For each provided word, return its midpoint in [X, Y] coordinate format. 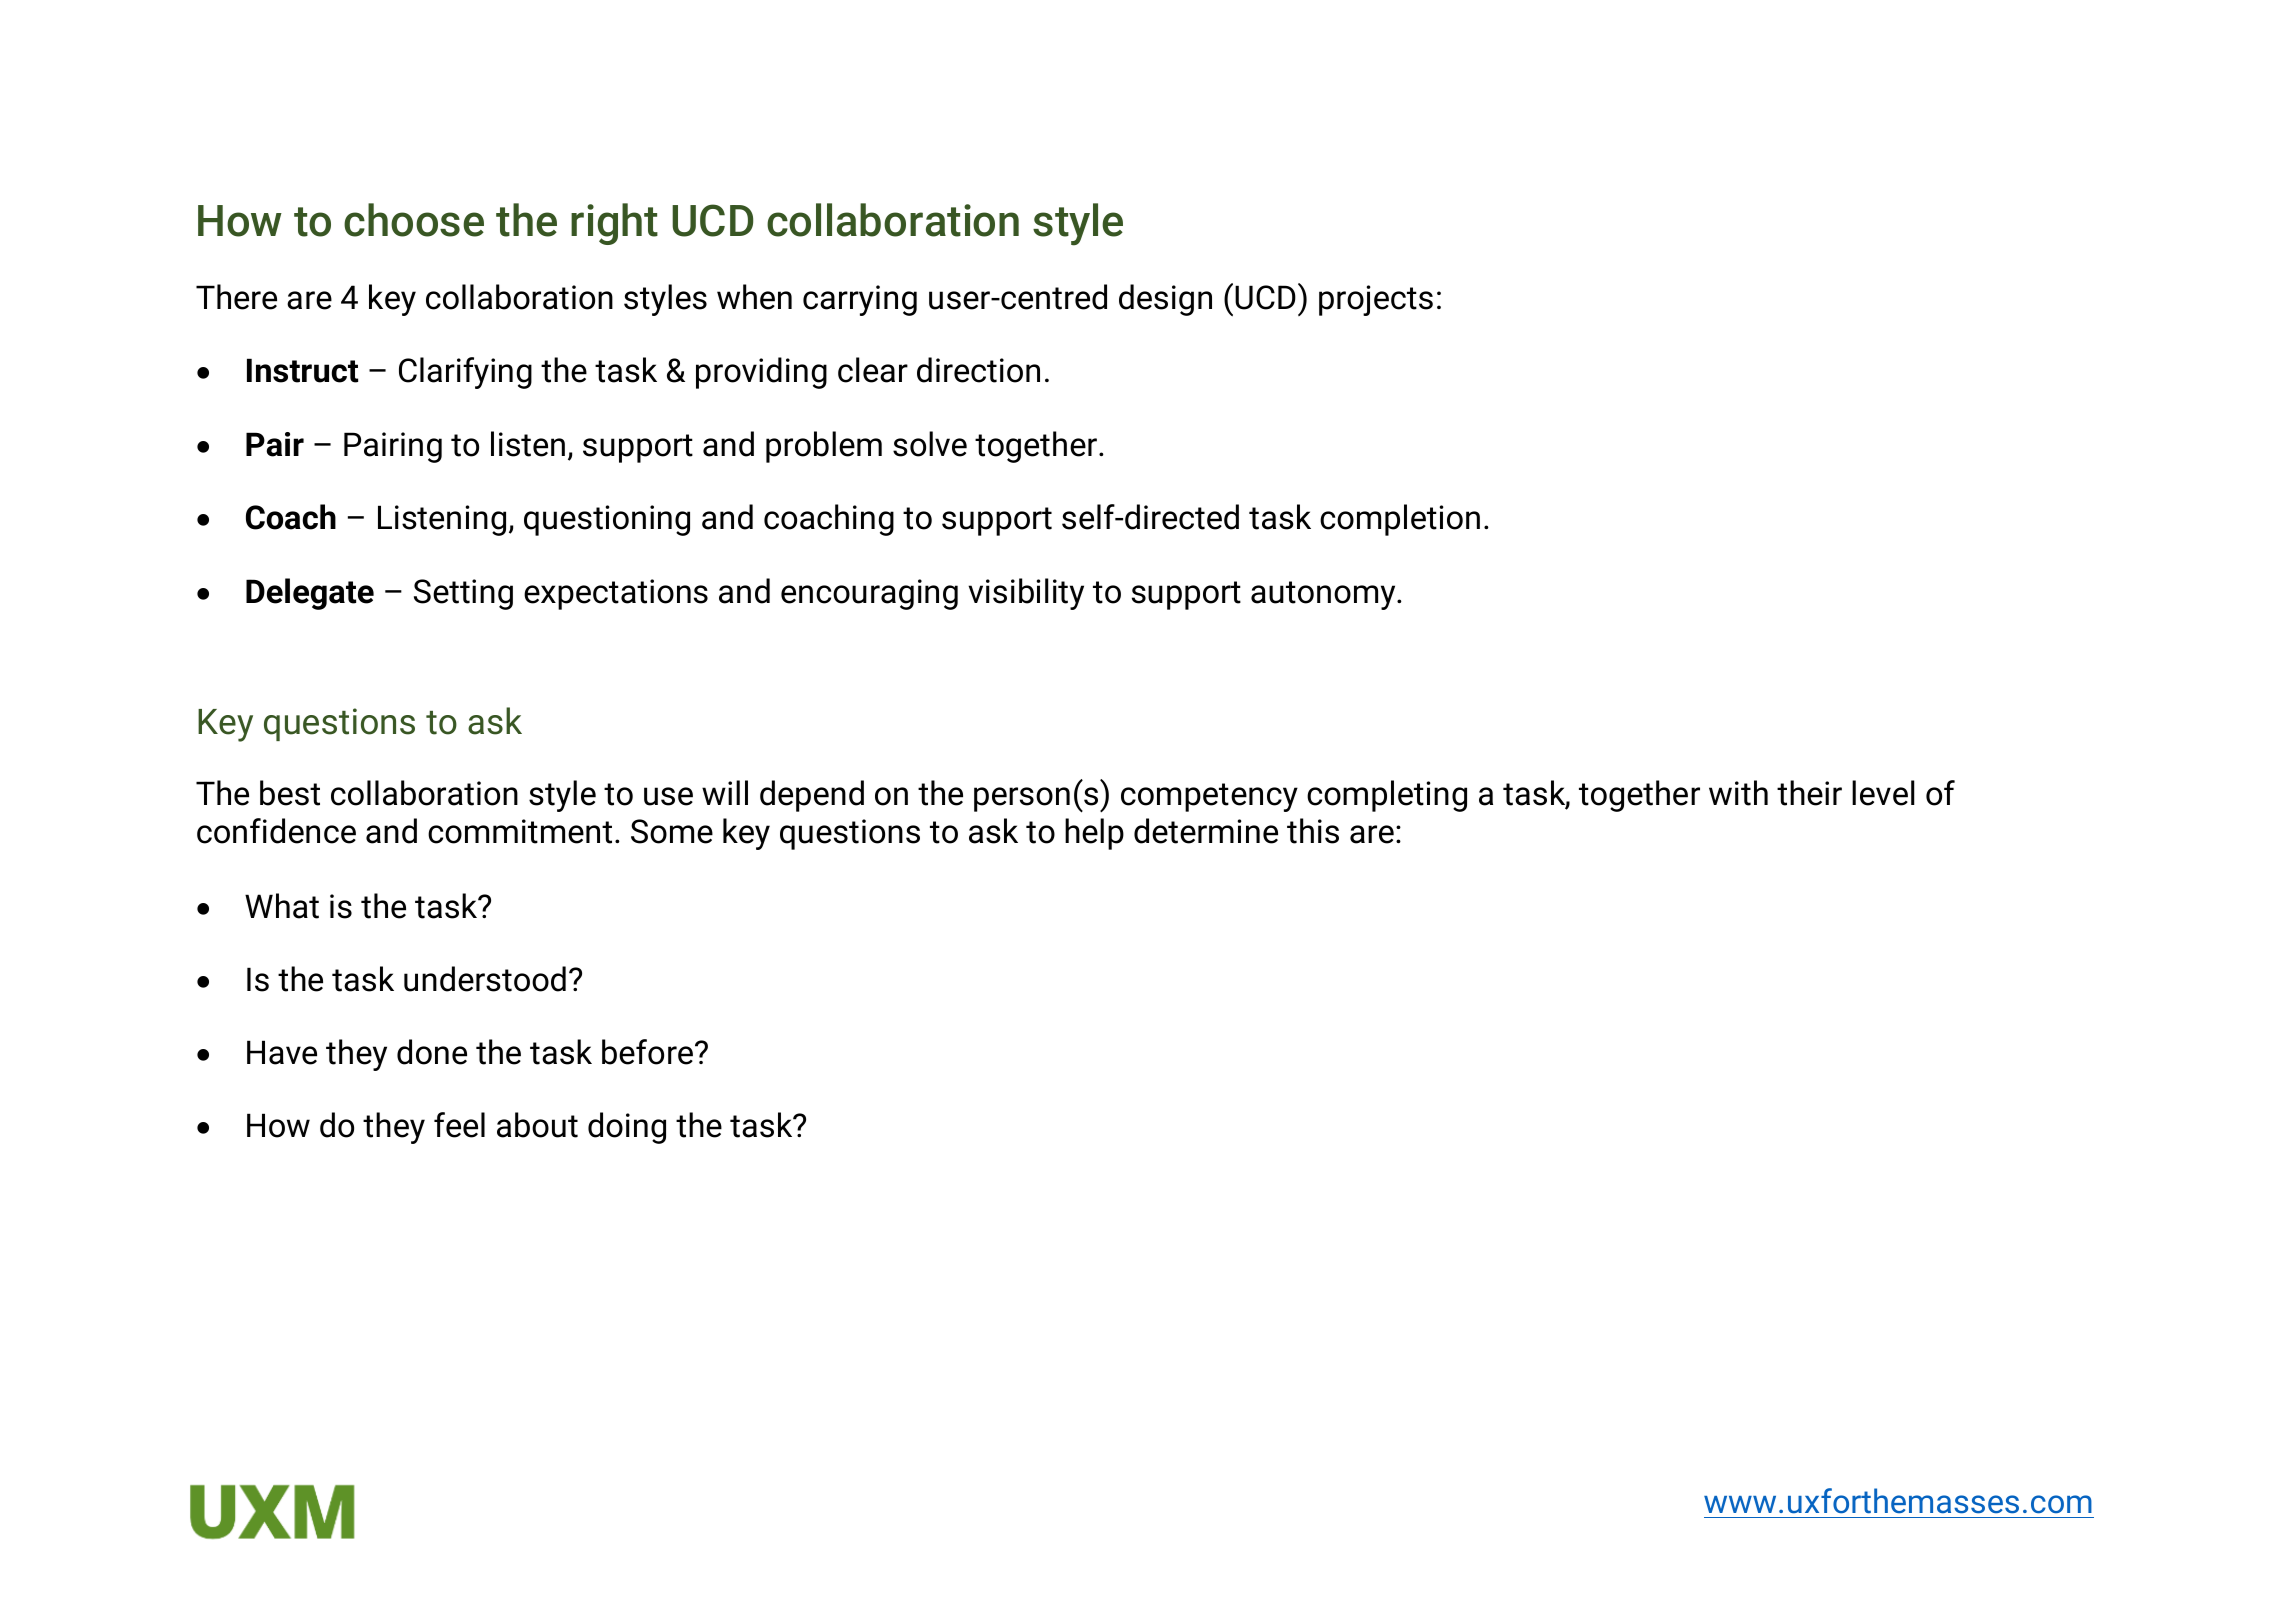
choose [414, 220]
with [1738, 793]
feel [459, 1125]
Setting [463, 594]
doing [627, 1128]
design [1165, 300]
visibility [1026, 594]
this [1313, 831]
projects [1376, 300]
